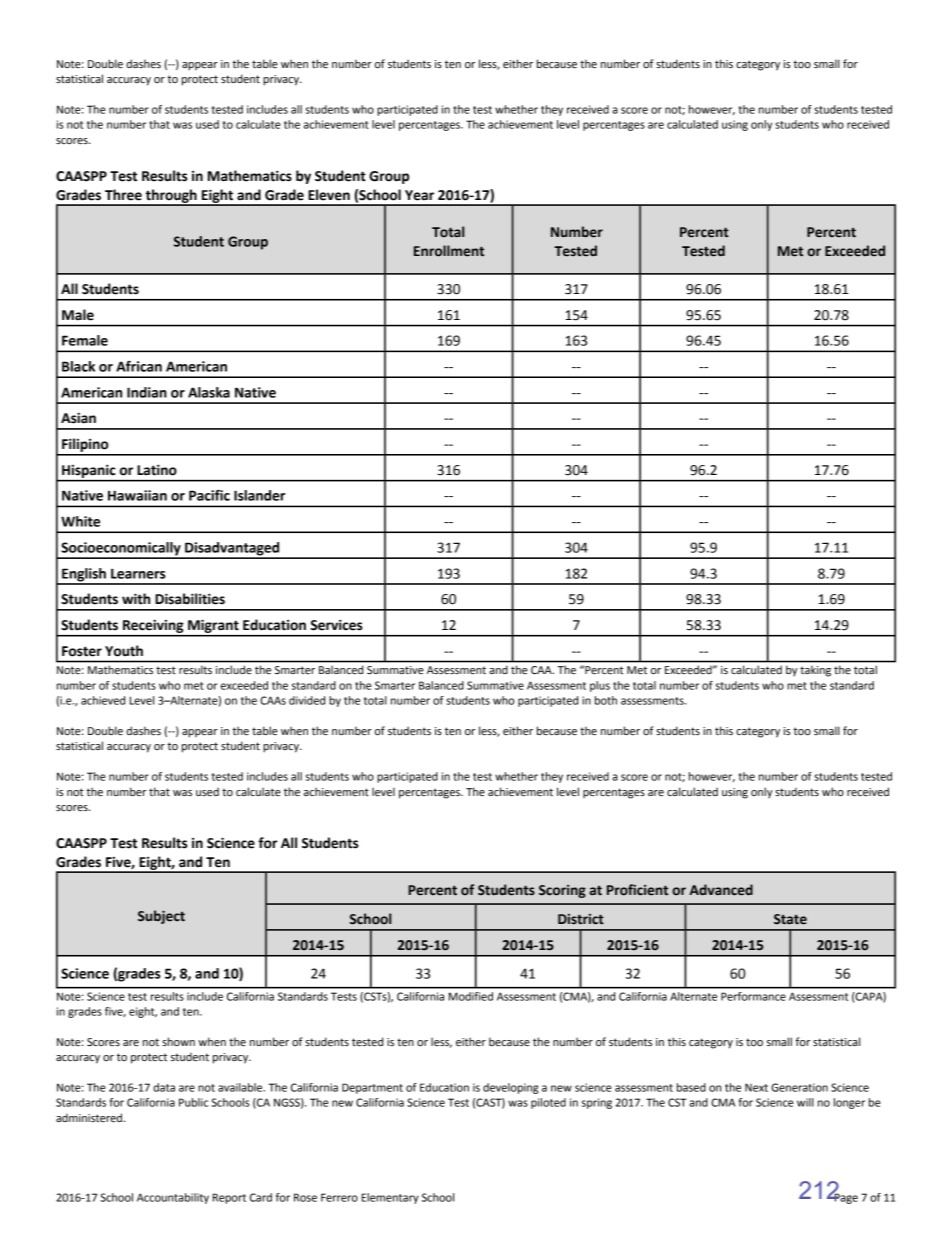 The image size is (952, 1233). What do you see at coordinates (178, 1041) in the page?
I see `shown` at bounding box center [178, 1041].
